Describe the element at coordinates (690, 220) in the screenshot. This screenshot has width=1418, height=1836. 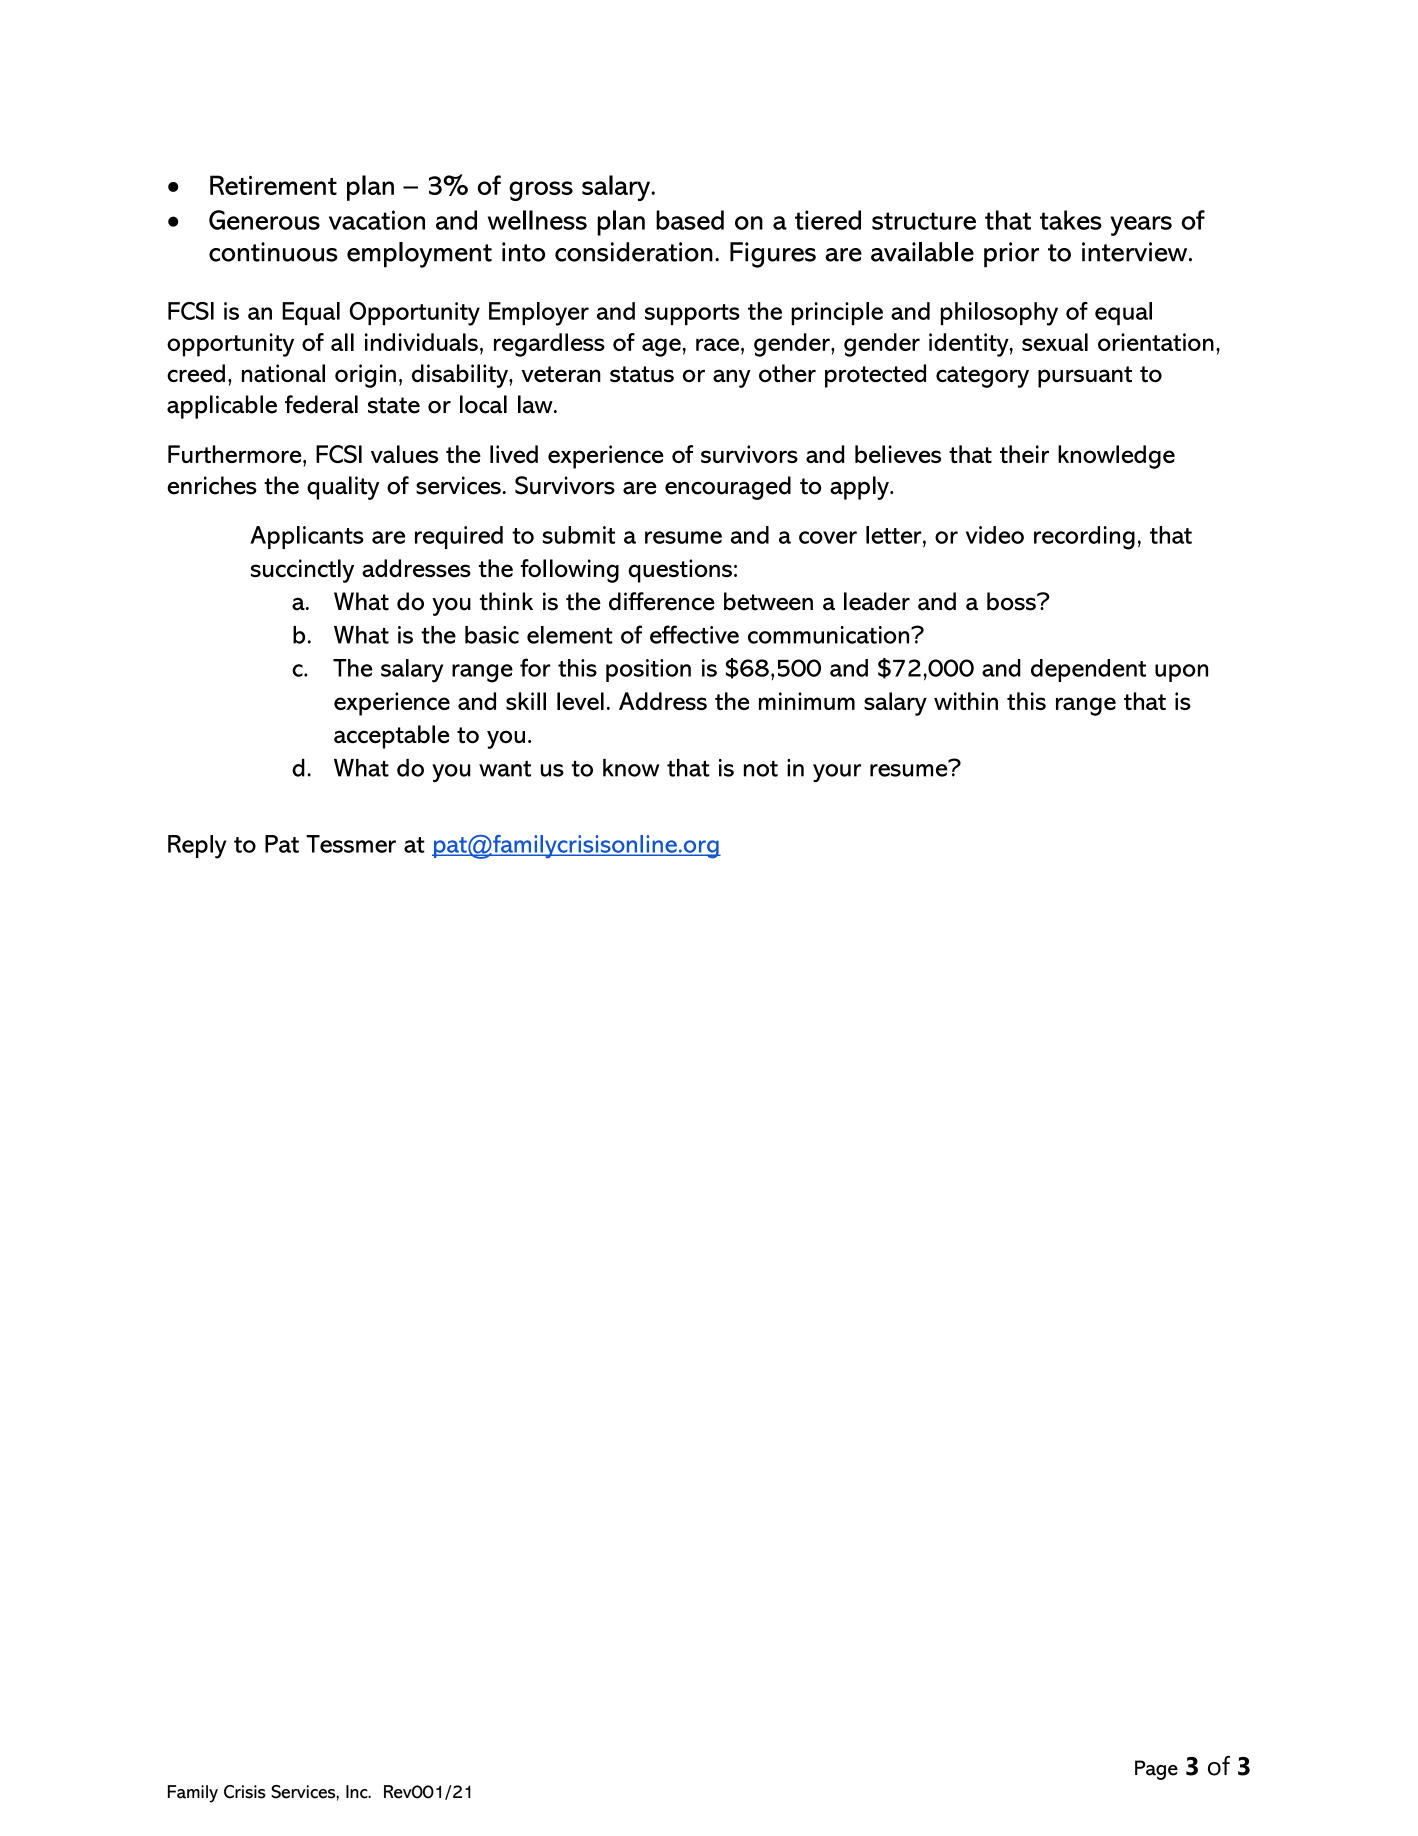
I see `based` at that location.
